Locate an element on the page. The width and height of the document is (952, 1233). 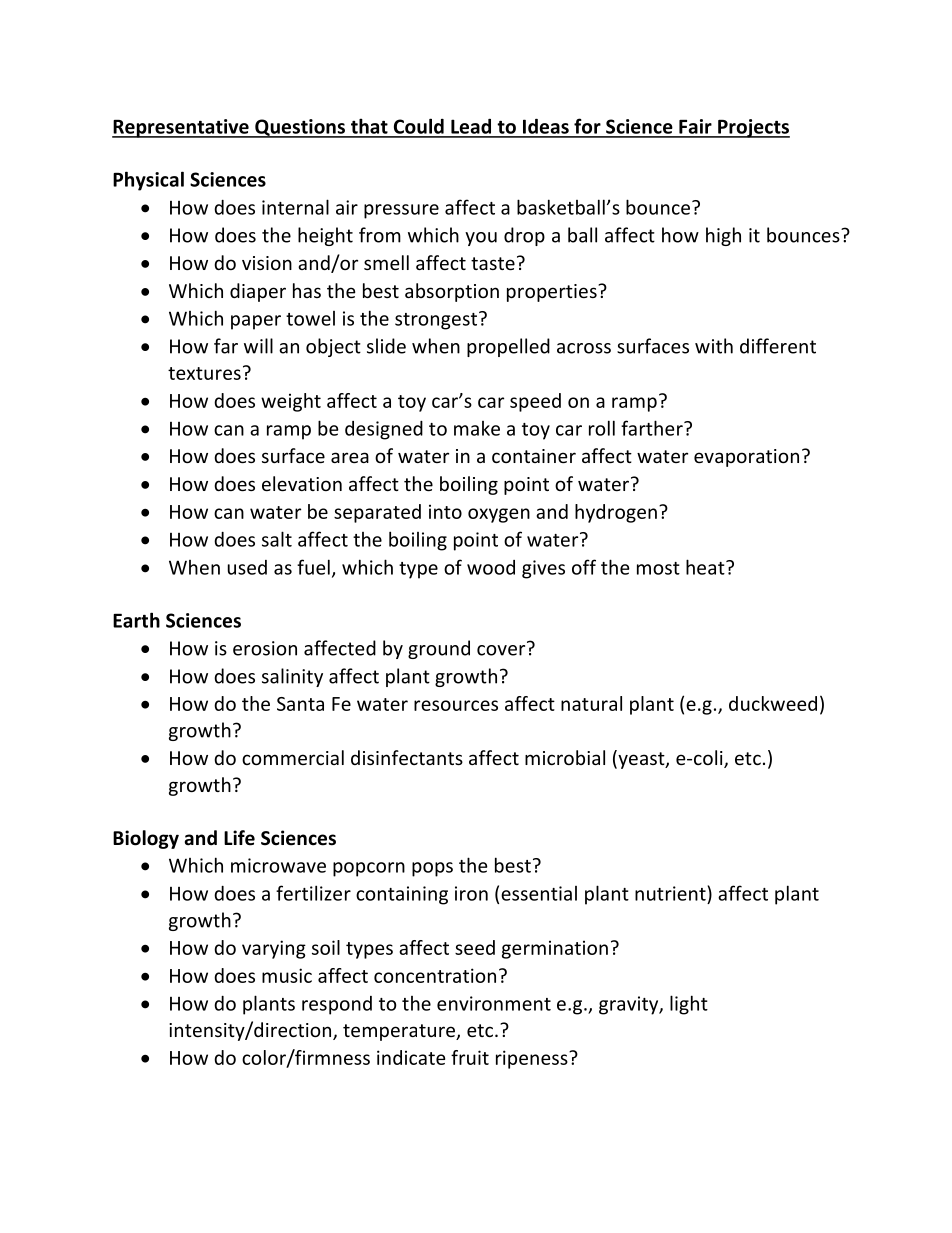
music is located at coordinates (287, 975).
